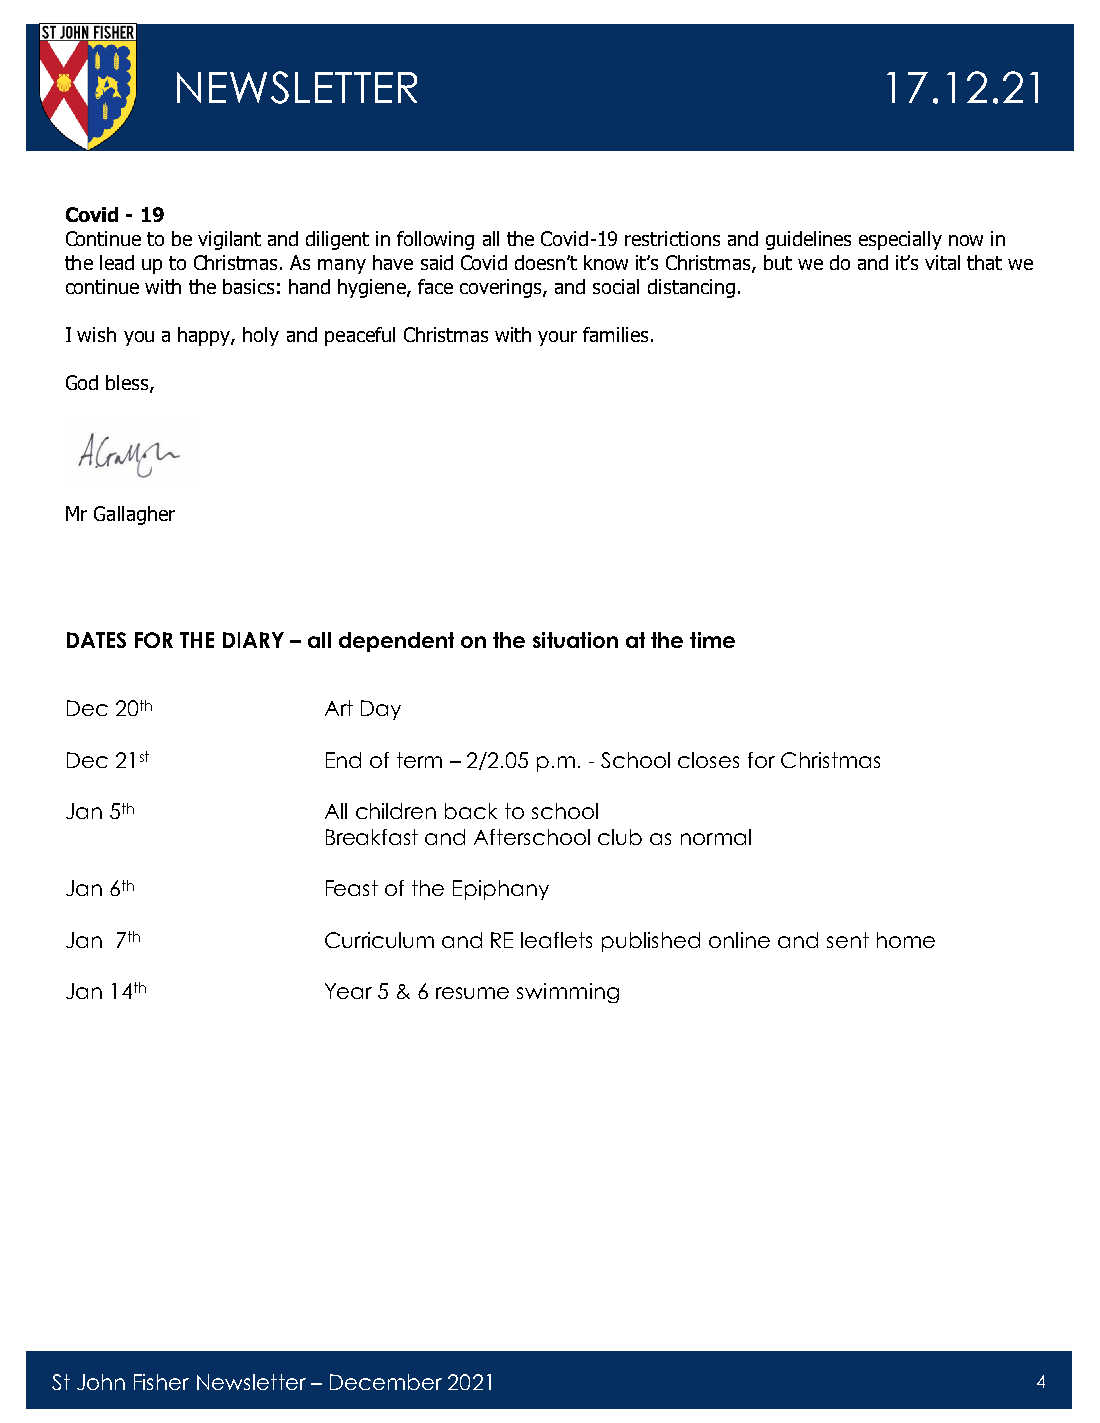  Describe the element at coordinates (386, 1382) in the document. I see `December` at that location.
